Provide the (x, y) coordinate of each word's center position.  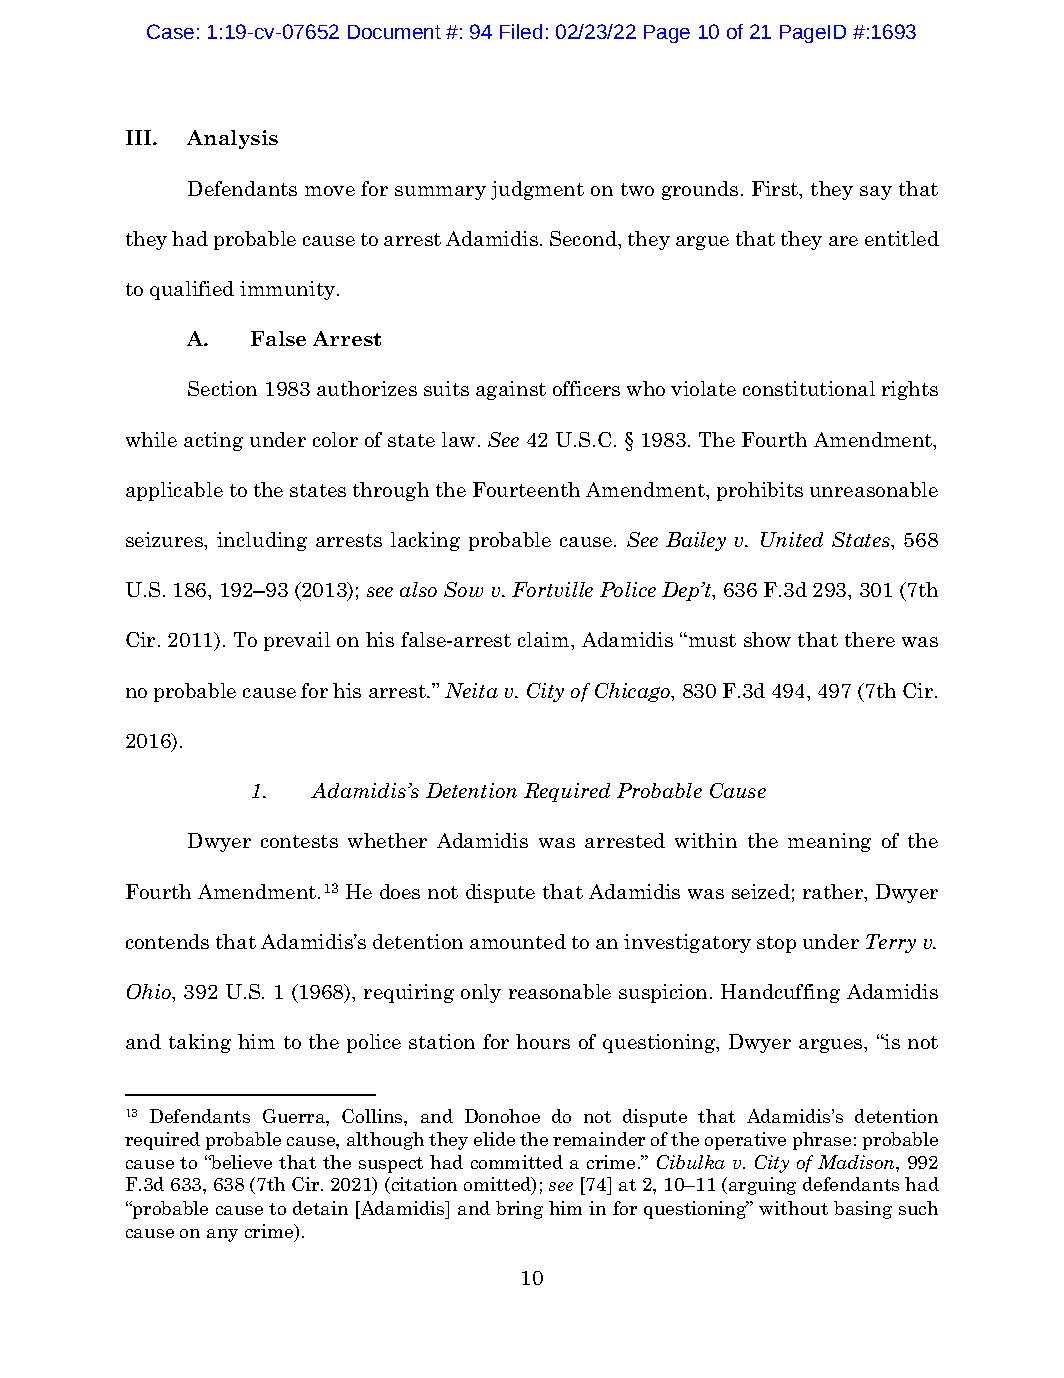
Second (584, 238)
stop (776, 944)
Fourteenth (526, 489)
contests (299, 841)
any (222, 1235)
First (776, 190)
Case (170, 31)
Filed (521, 31)
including (262, 541)
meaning (829, 842)
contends (167, 941)
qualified (192, 290)
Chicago (634, 692)
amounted (518, 941)
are (843, 241)
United (792, 539)
